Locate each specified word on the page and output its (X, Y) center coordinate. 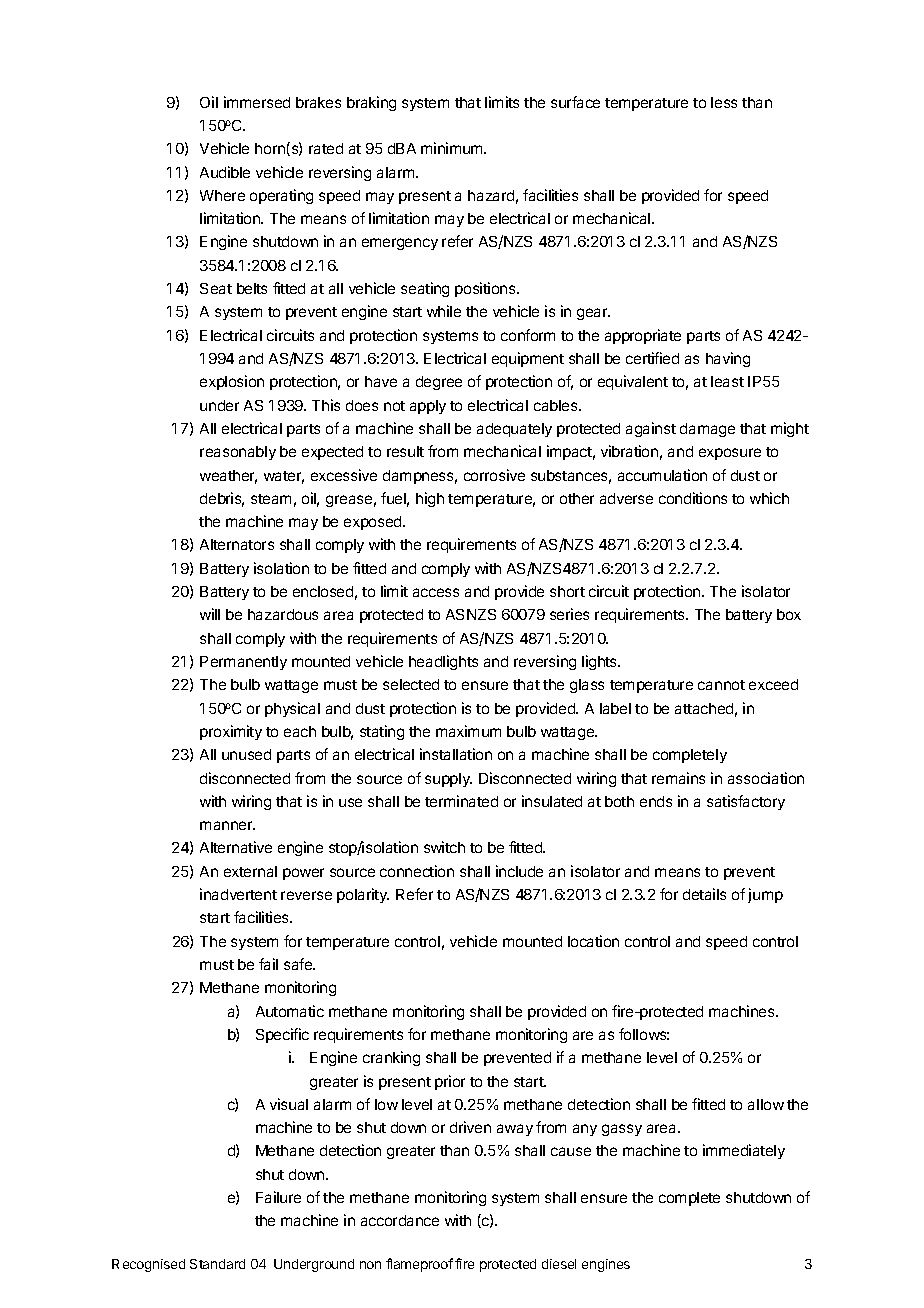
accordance (400, 1220)
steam (271, 499)
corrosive (494, 475)
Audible (225, 172)
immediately (744, 1151)
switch (444, 847)
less (724, 102)
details (704, 894)
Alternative (236, 847)
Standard (217, 1264)
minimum (453, 148)
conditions (693, 498)
